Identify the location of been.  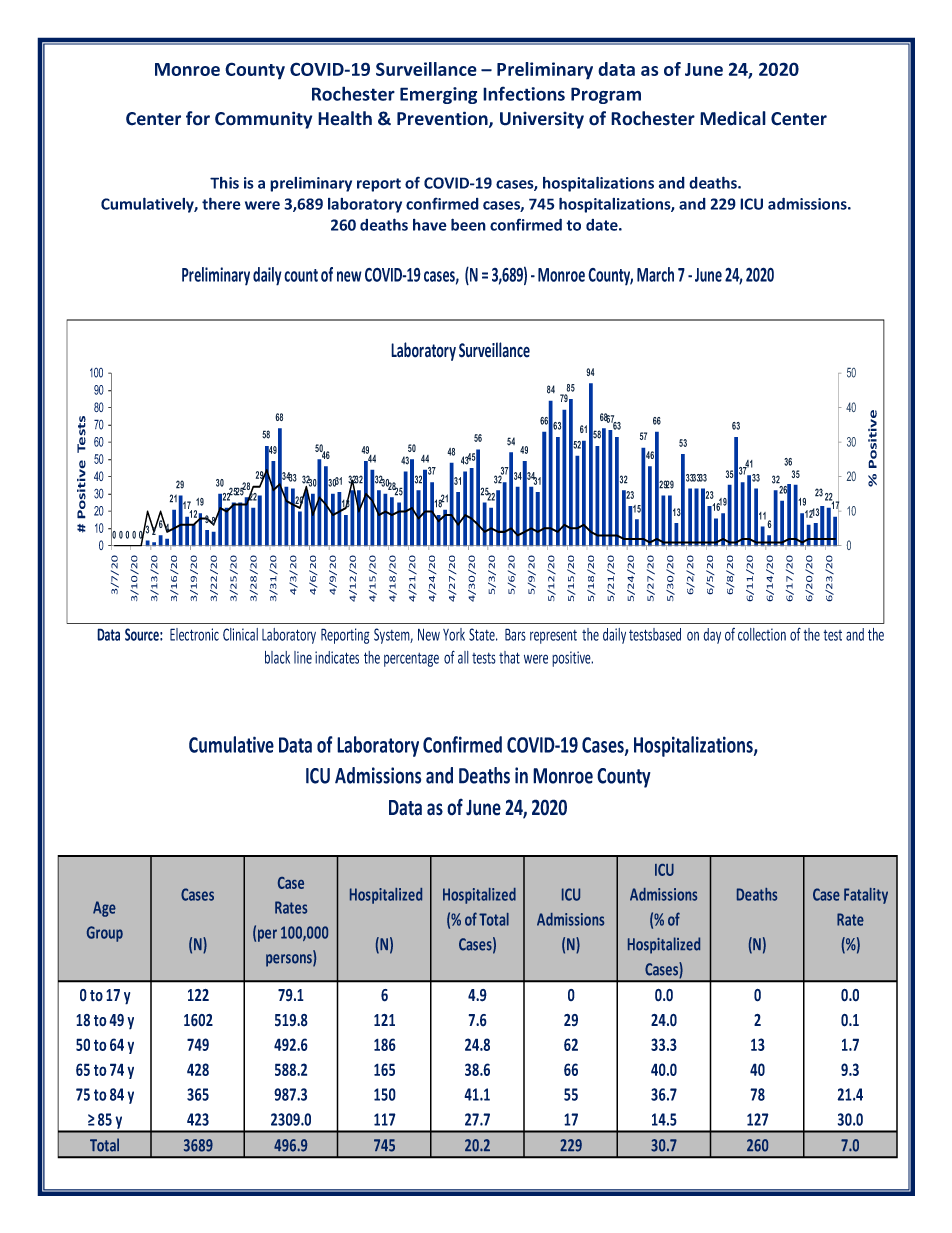
(468, 224).
